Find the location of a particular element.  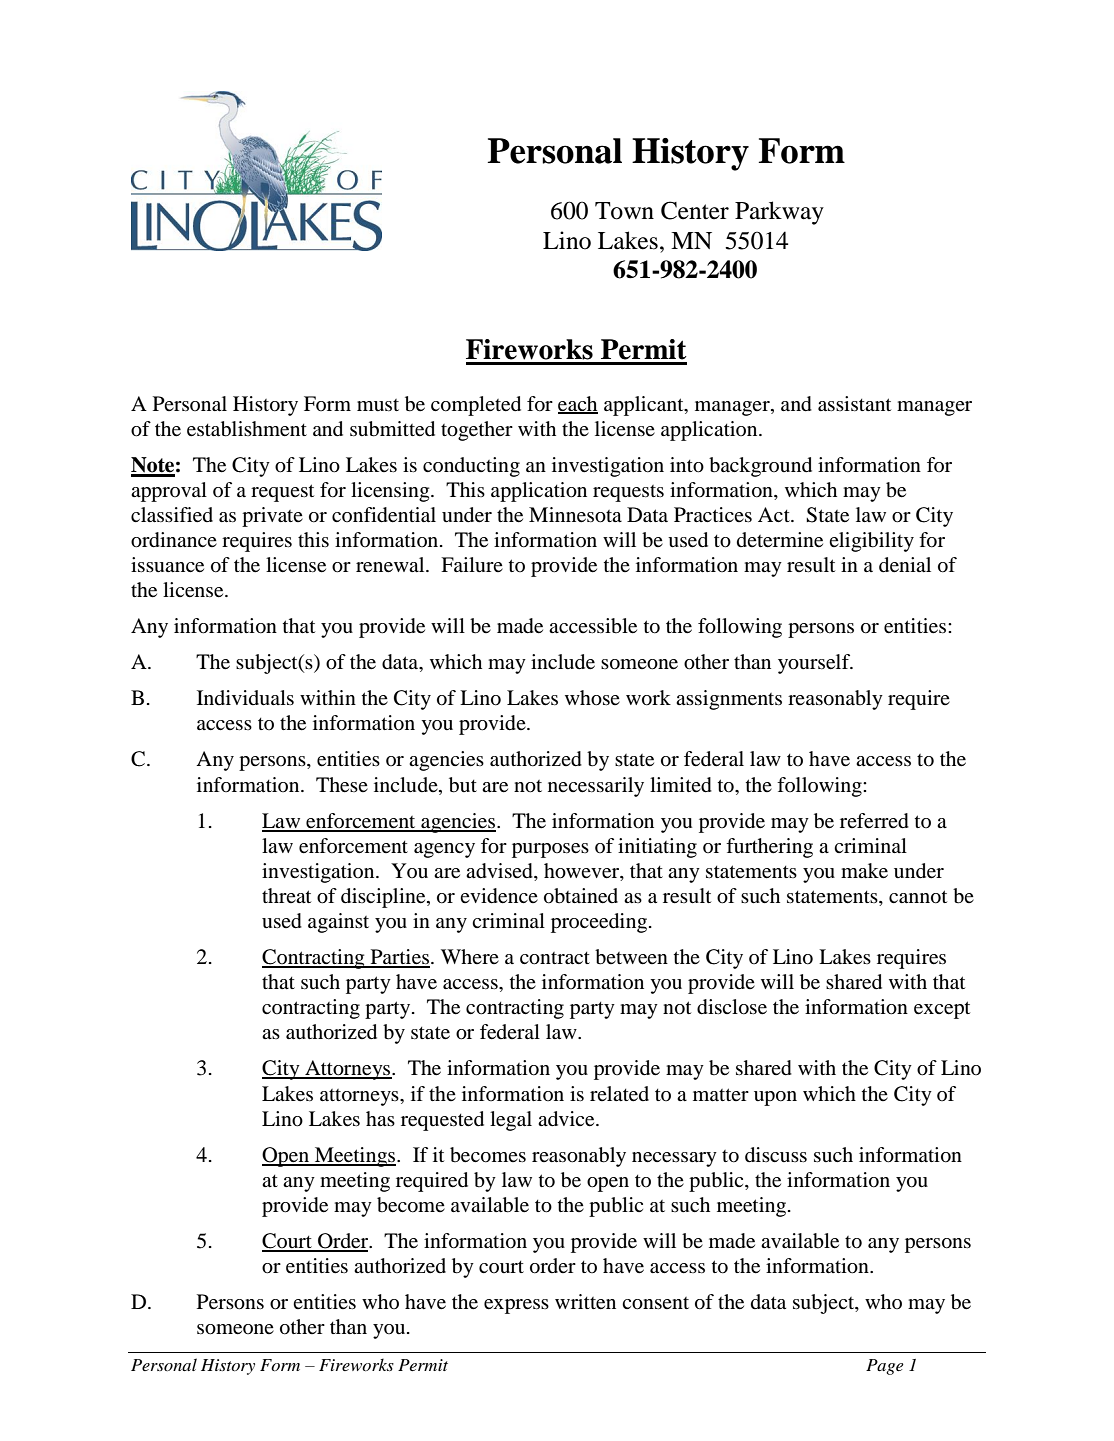

express is located at coordinates (516, 1306).
